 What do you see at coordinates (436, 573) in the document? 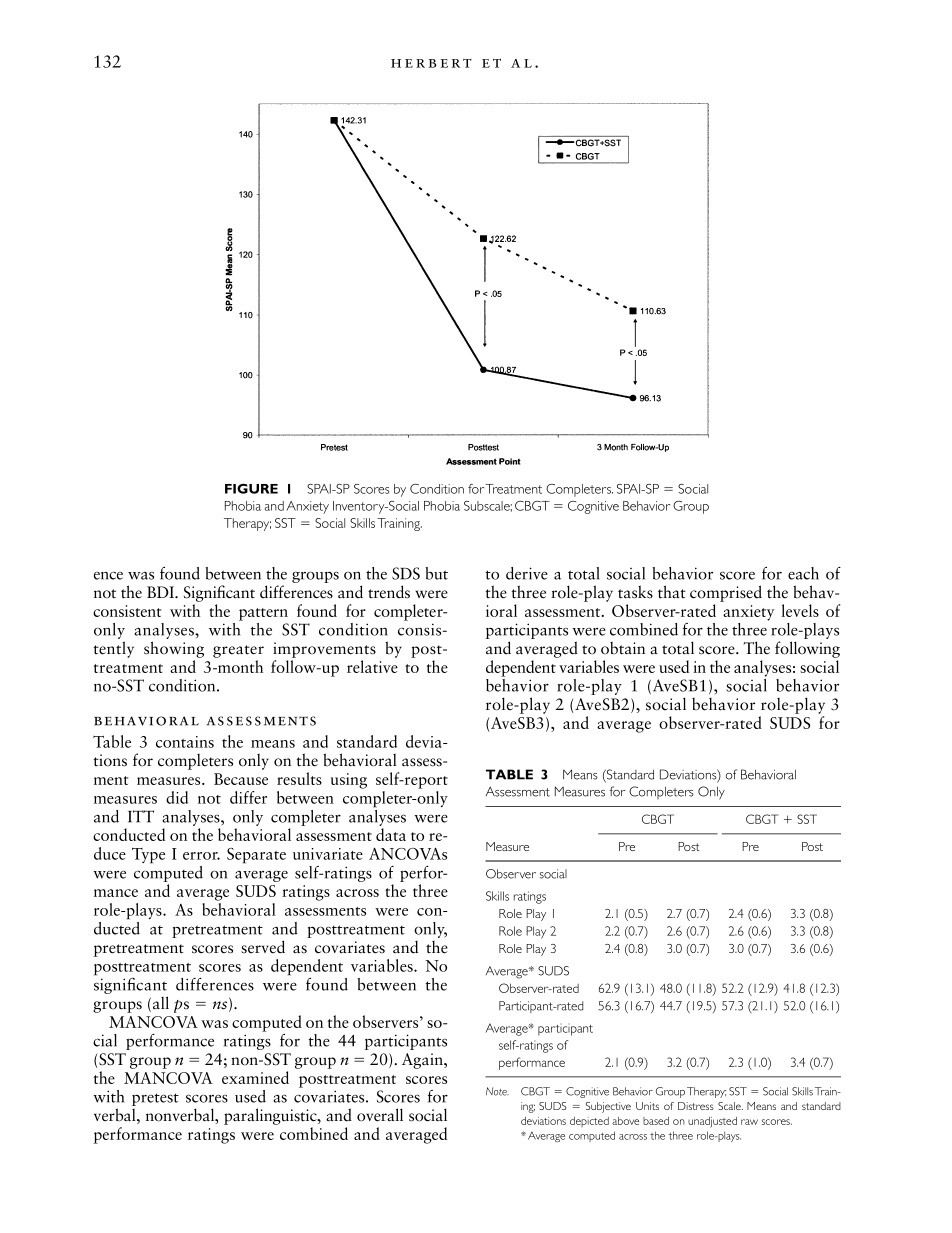
I see `but` at bounding box center [436, 573].
